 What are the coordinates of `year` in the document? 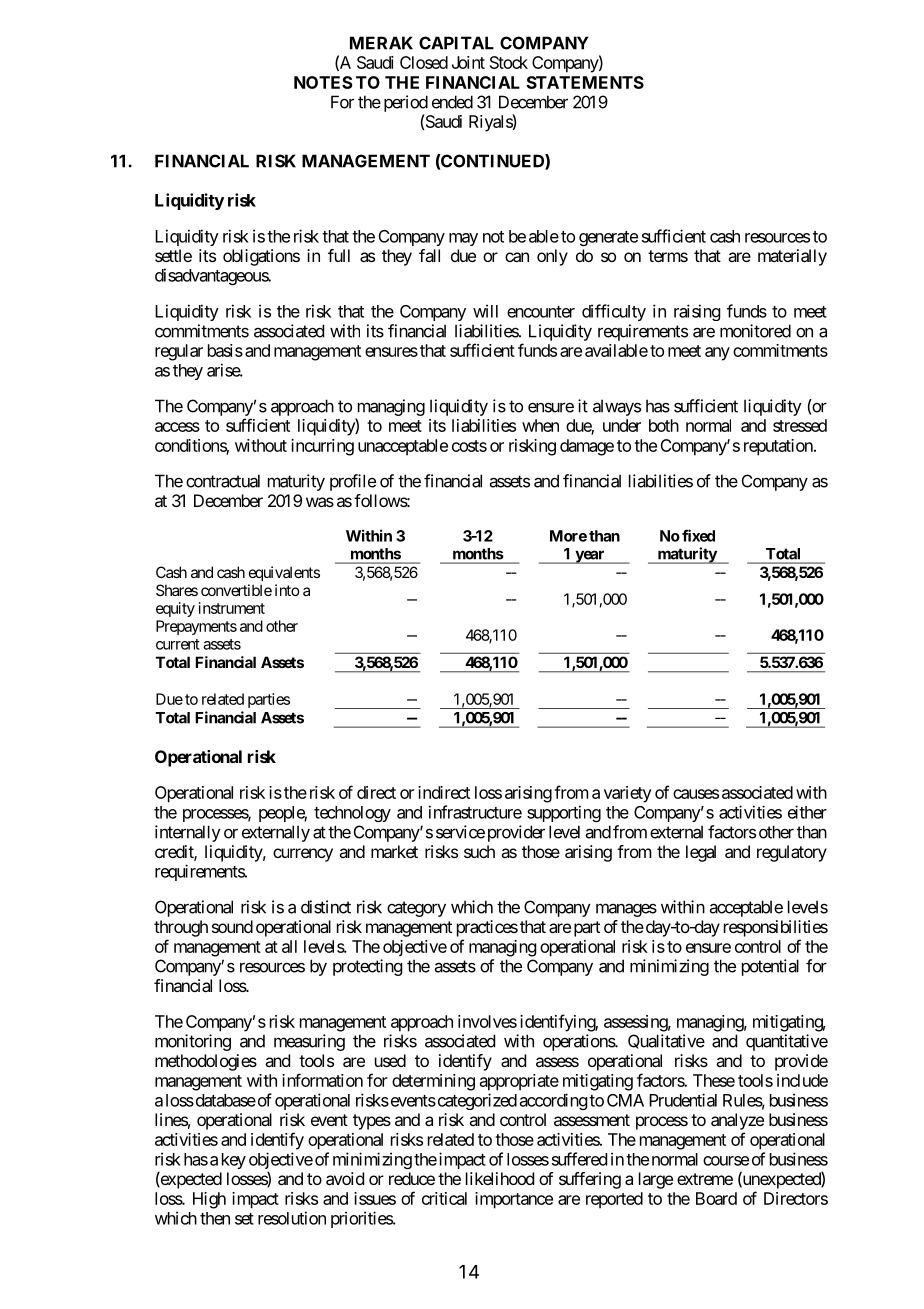 It's located at (590, 557).
